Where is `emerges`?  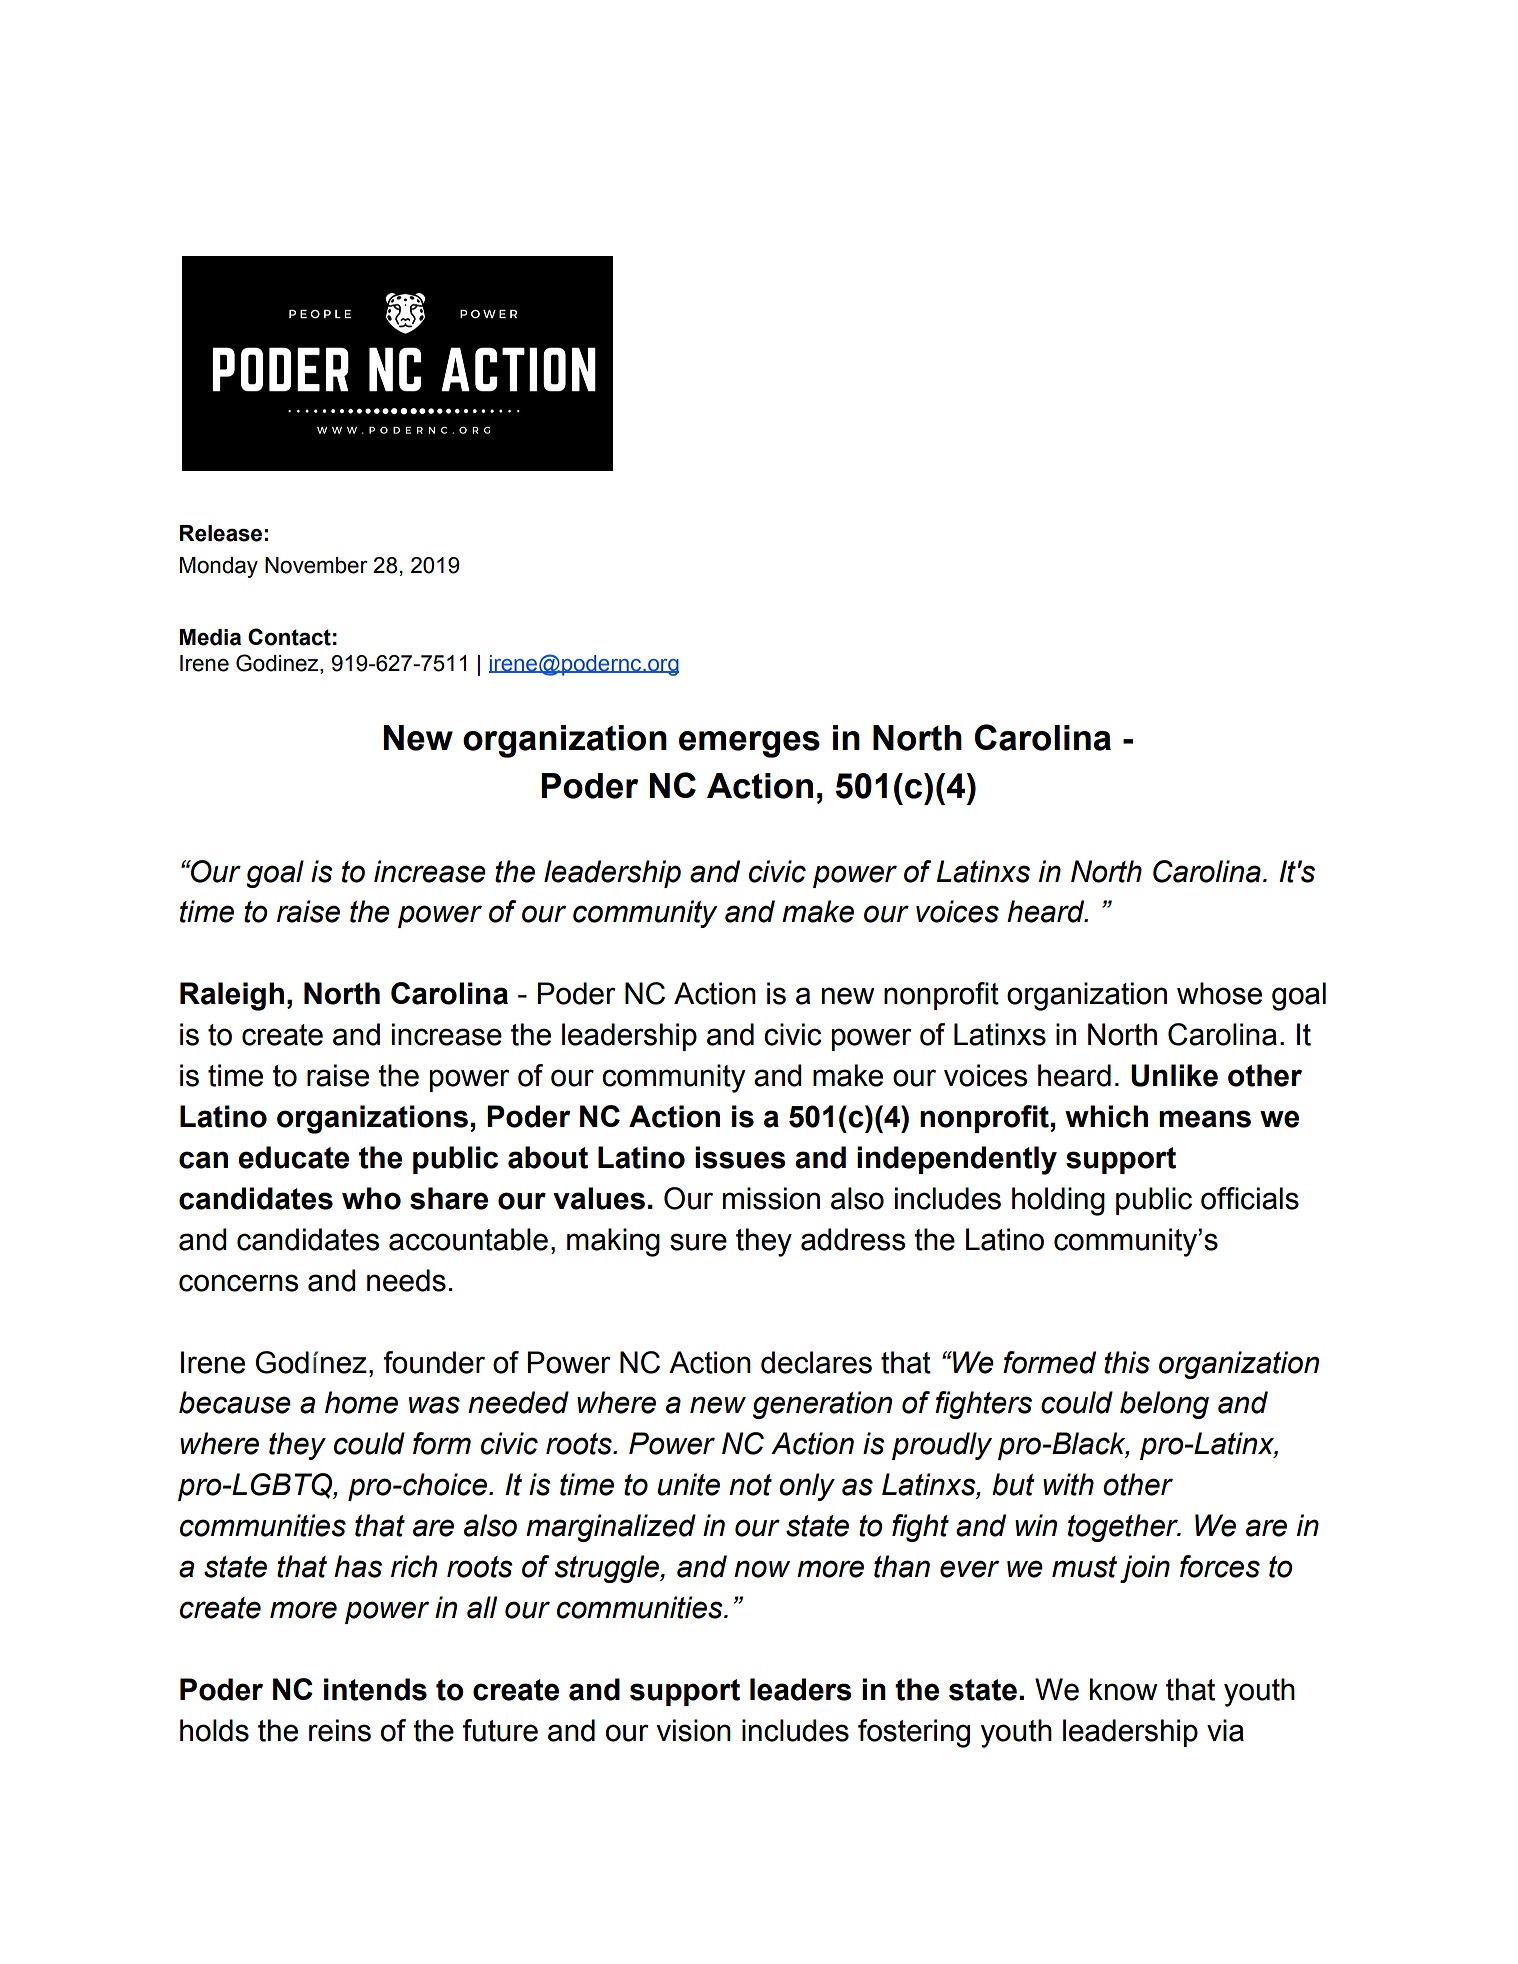 emerges is located at coordinates (749, 744).
